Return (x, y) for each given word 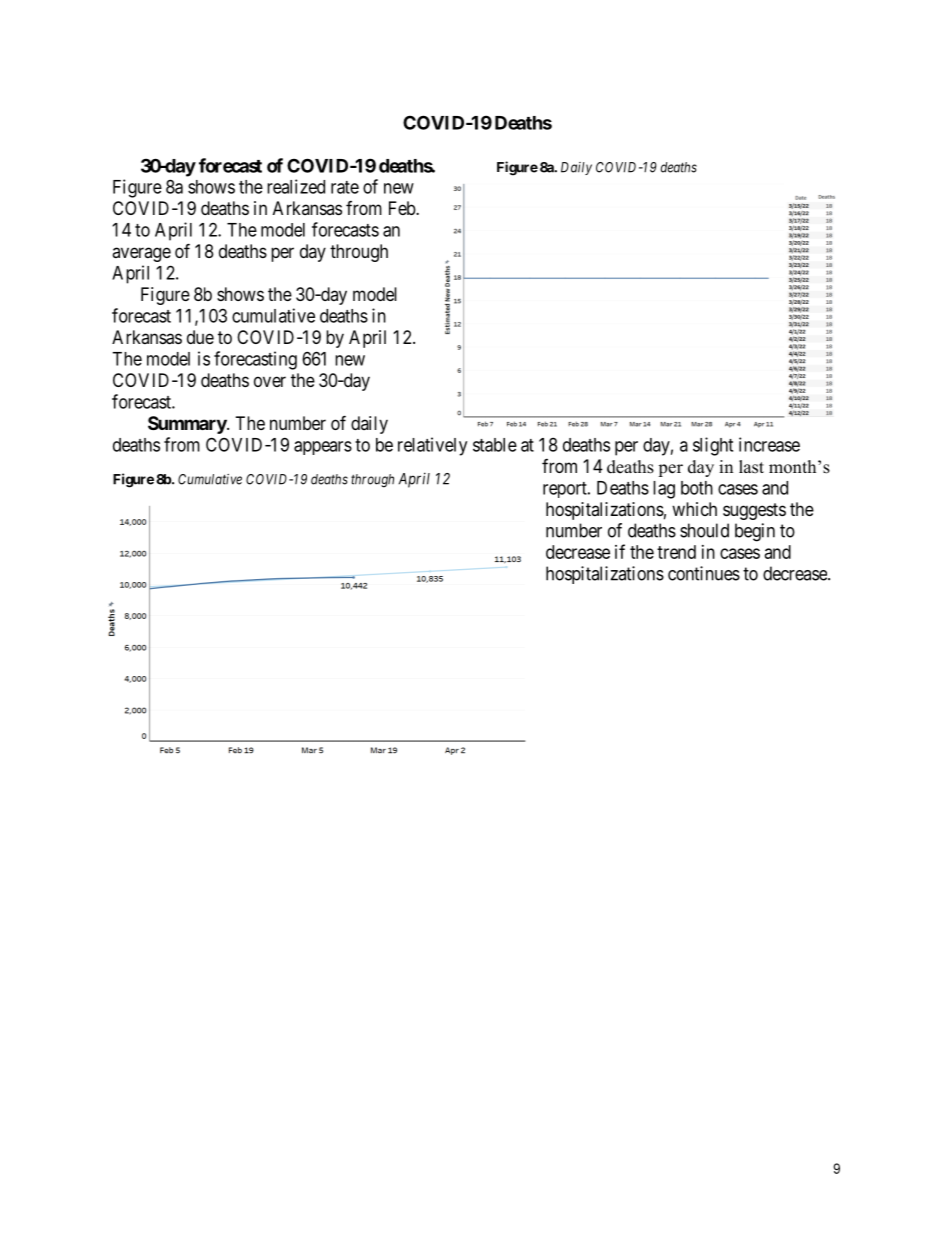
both (697, 488)
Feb (403, 208)
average (141, 254)
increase (769, 444)
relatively (432, 446)
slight (713, 446)
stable (495, 445)
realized (296, 186)
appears (323, 448)
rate (345, 187)
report (566, 490)
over (270, 381)
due (200, 337)
